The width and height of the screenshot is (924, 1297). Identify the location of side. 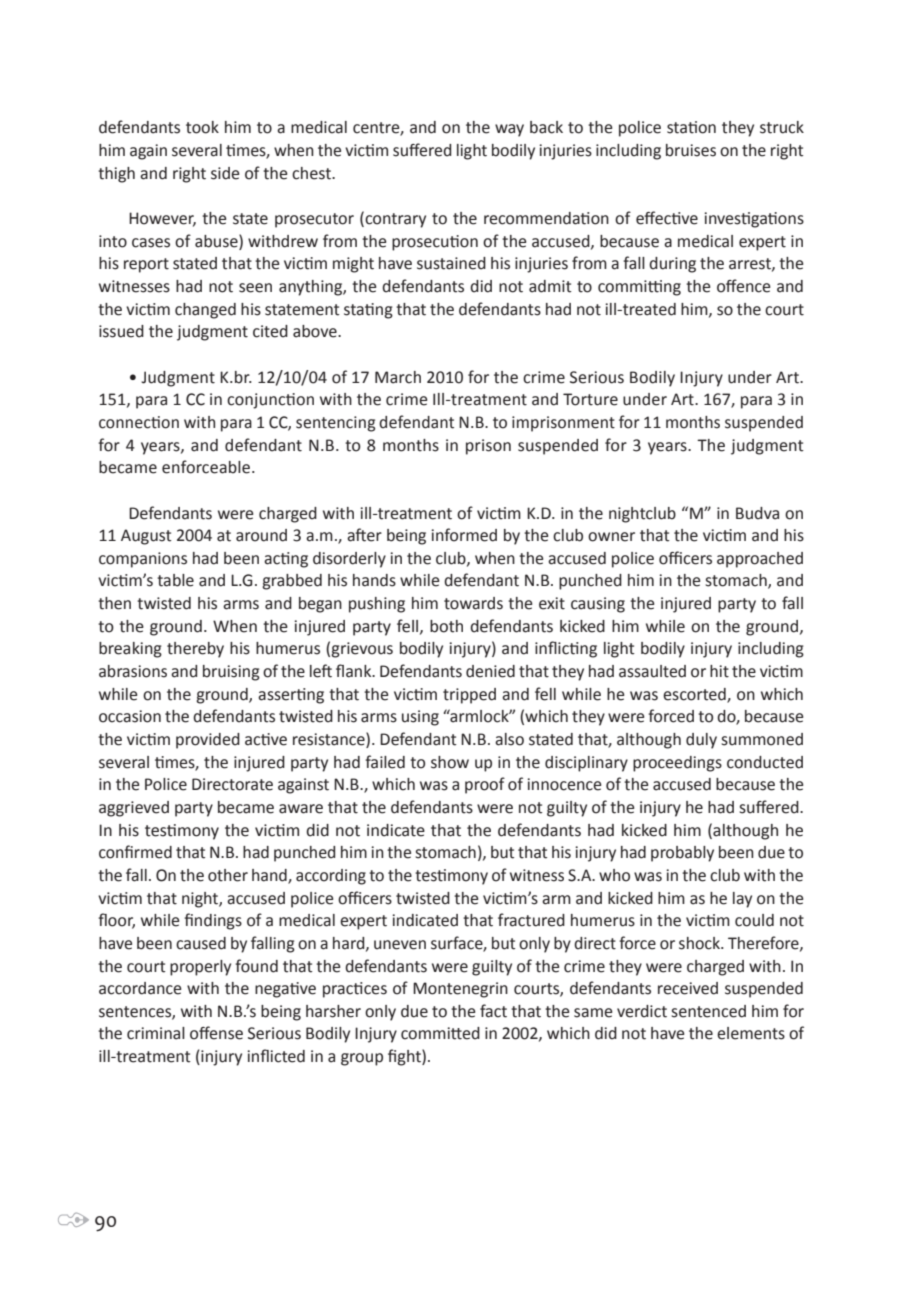
(225, 173).
